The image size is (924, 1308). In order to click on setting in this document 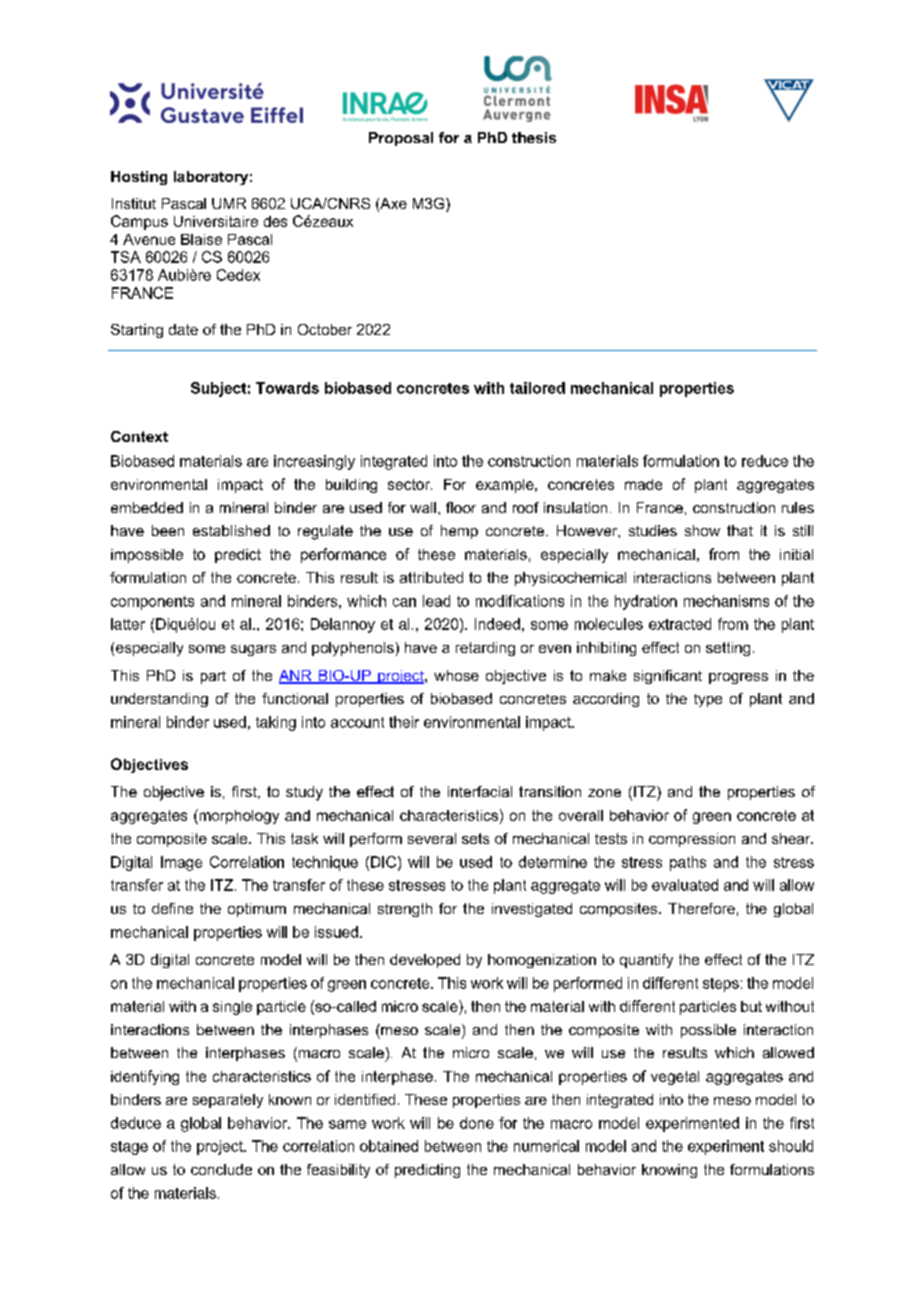, I will do `click(728, 649)`.
